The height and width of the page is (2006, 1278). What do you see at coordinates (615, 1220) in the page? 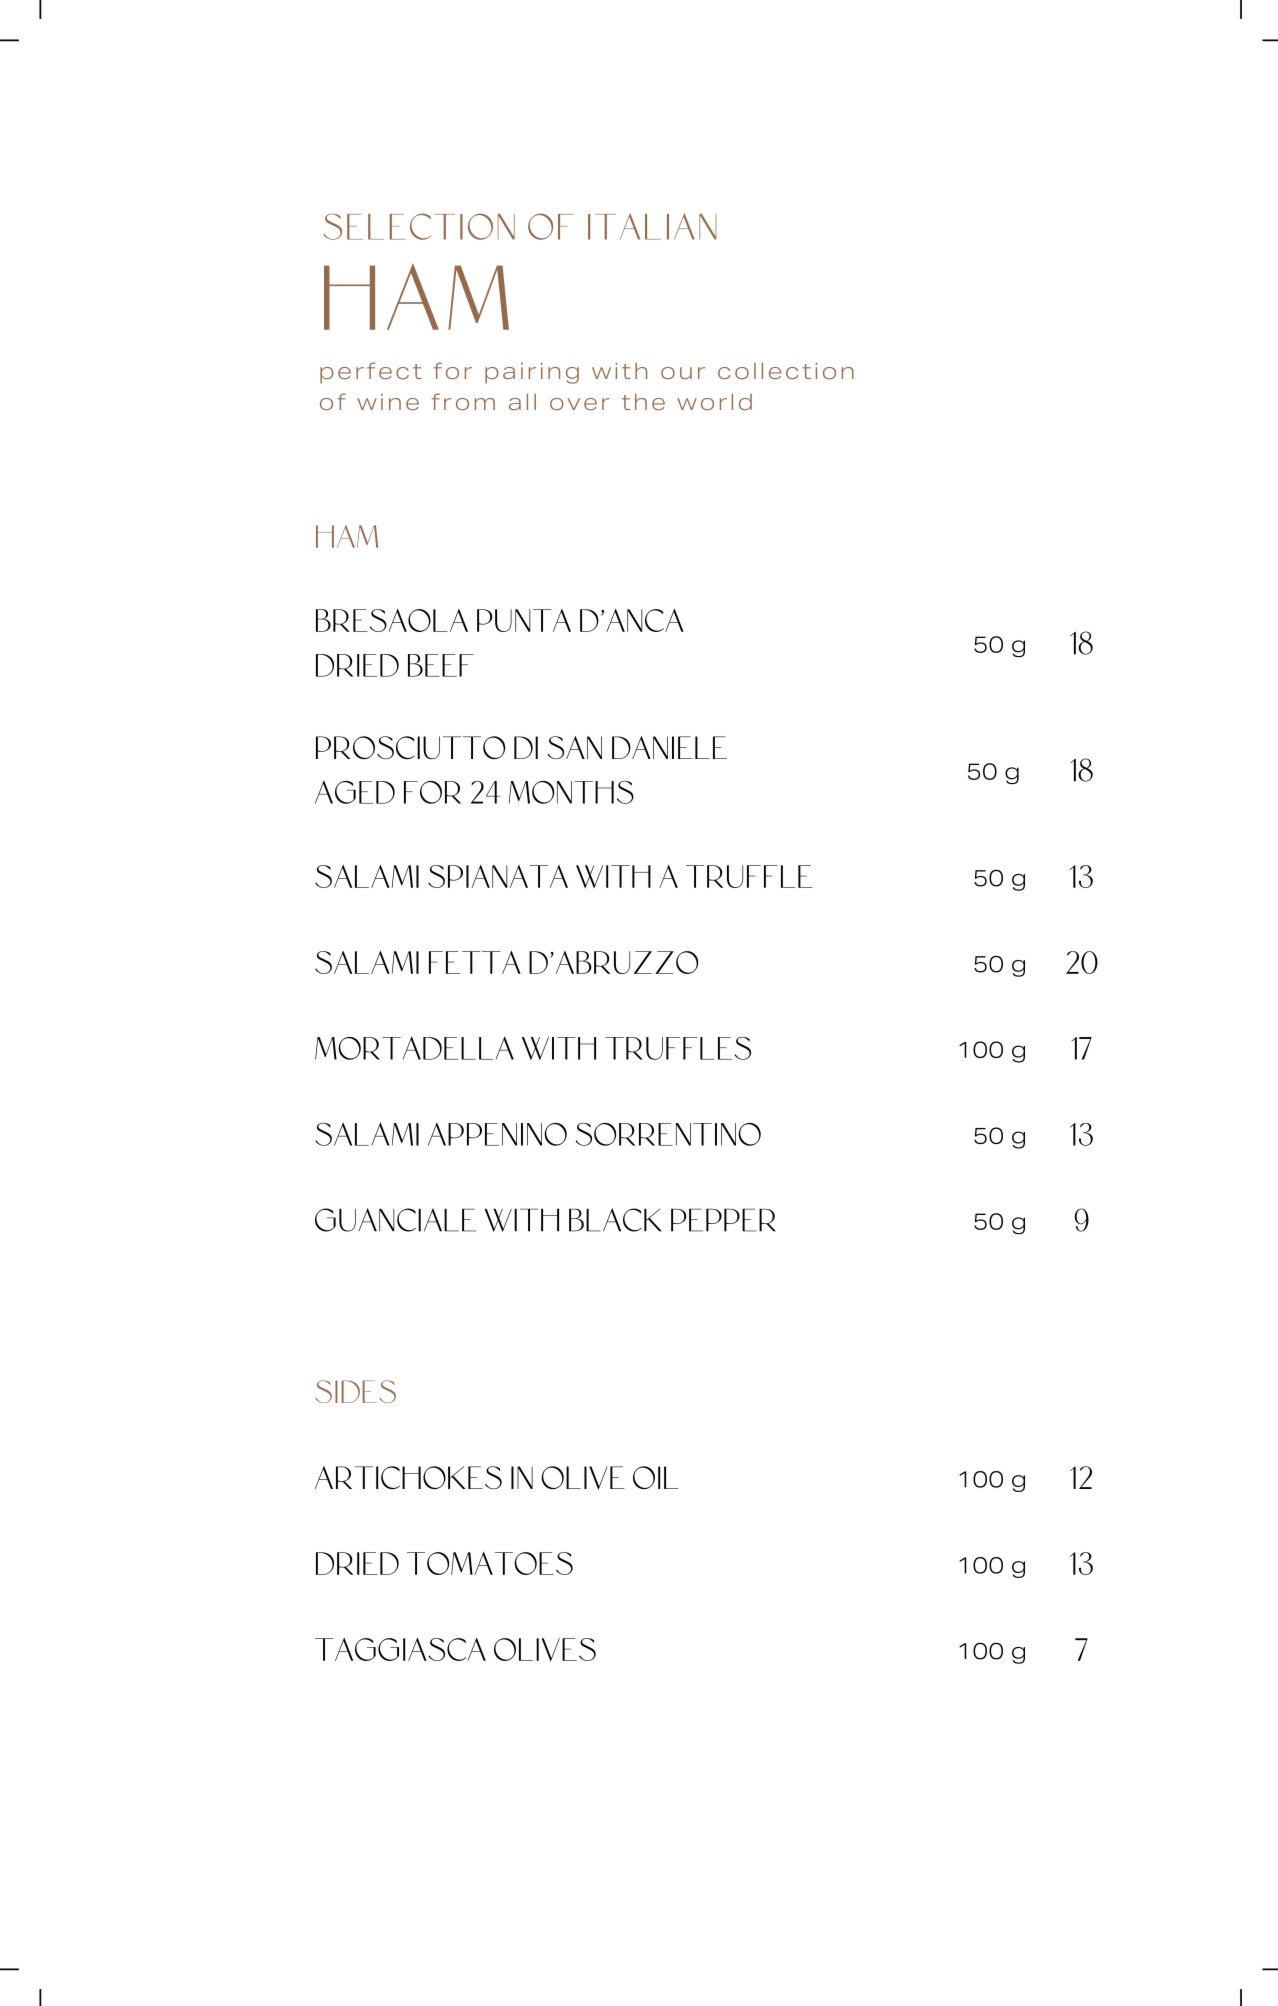
I see `BLACK` at bounding box center [615, 1220].
